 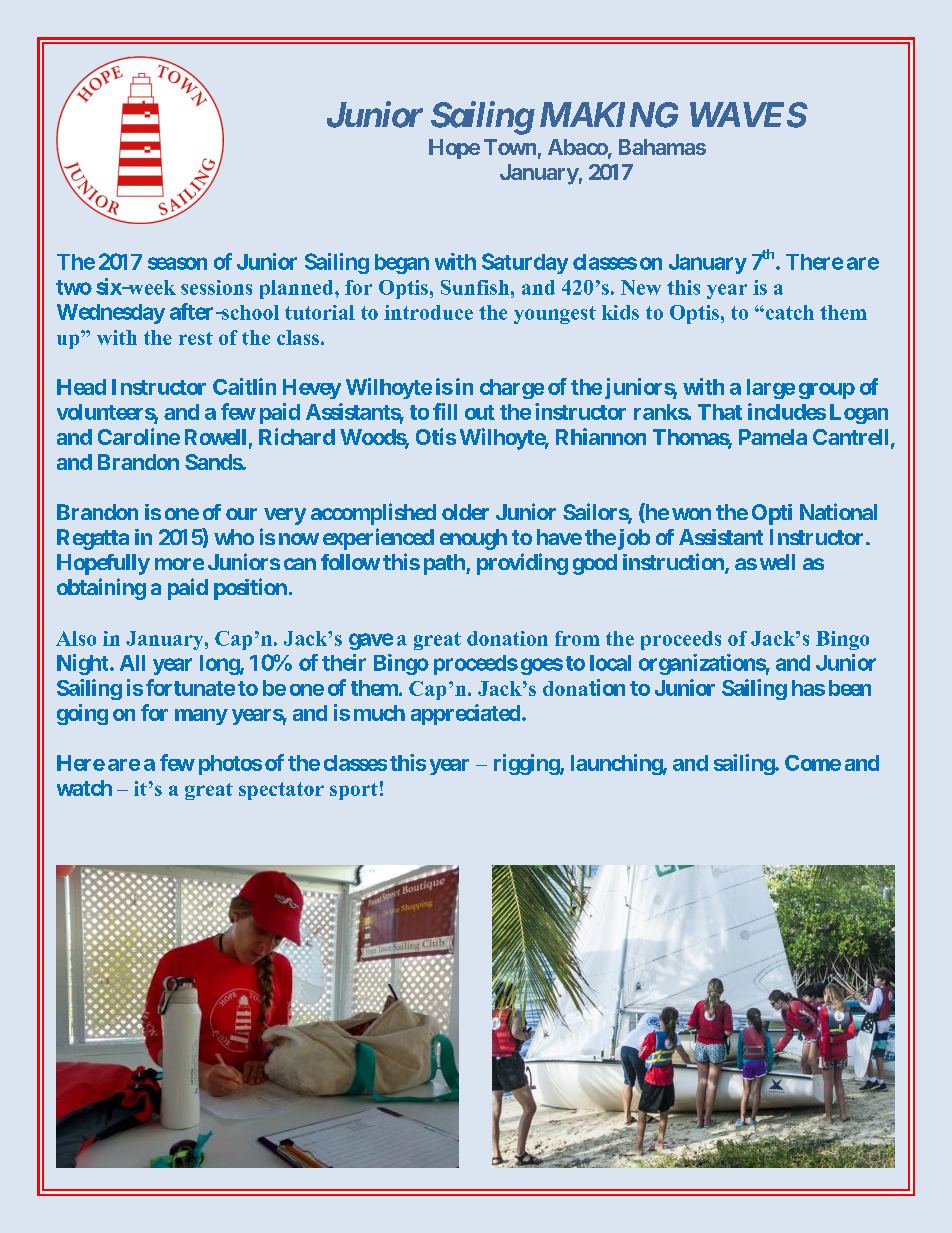 What do you see at coordinates (216, 287) in the screenshot?
I see `sessions` at bounding box center [216, 287].
